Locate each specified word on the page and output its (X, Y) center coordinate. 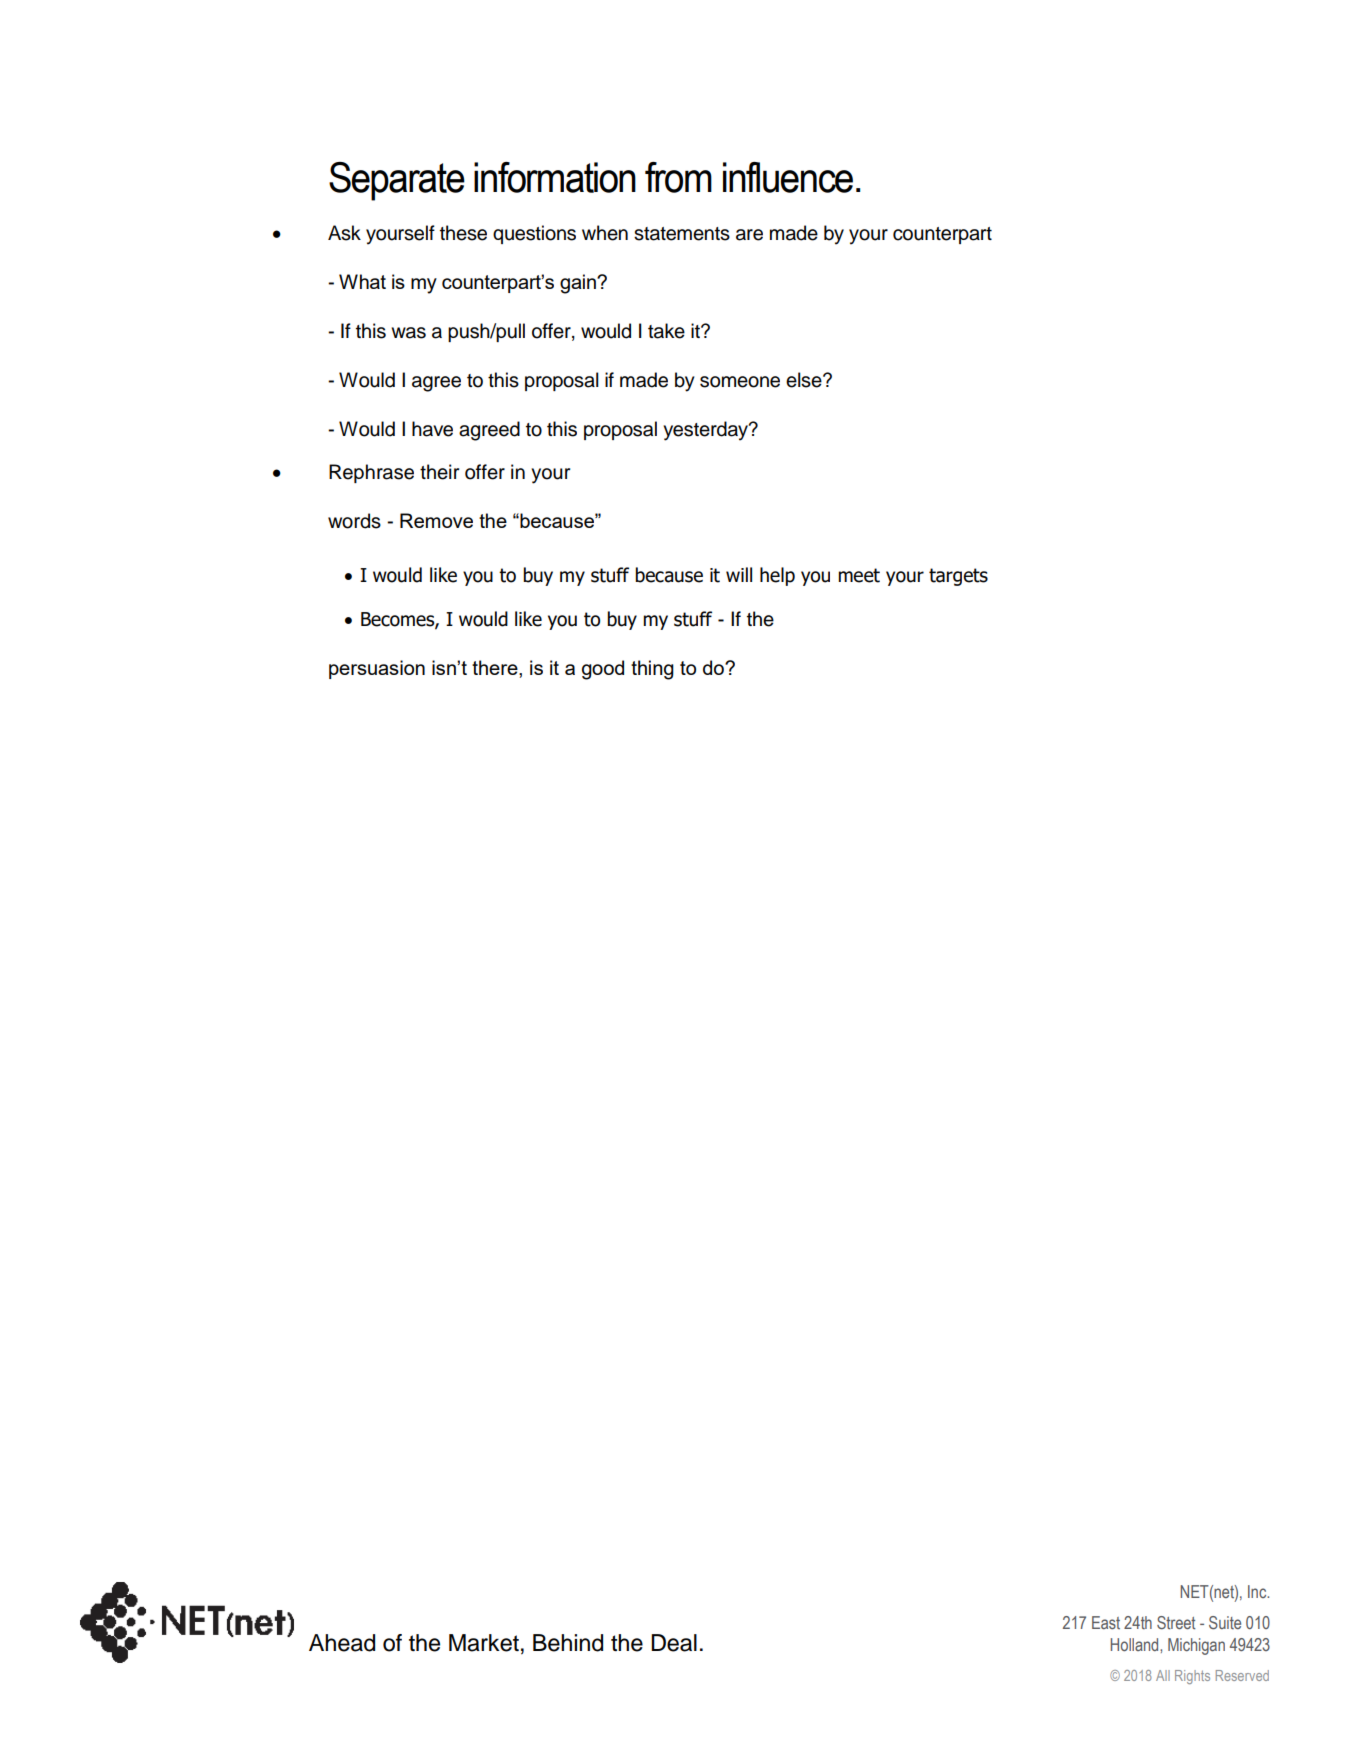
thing (652, 670)
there (496, 667)
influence (788, 177)
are (749, 235)
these (463, 233)
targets (958, 577)
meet (859, 575)
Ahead (342, 1643)
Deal (674, 1643)
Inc (1258, 1591)
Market (484, 1643)
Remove (436, 520)
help (777, 576)
